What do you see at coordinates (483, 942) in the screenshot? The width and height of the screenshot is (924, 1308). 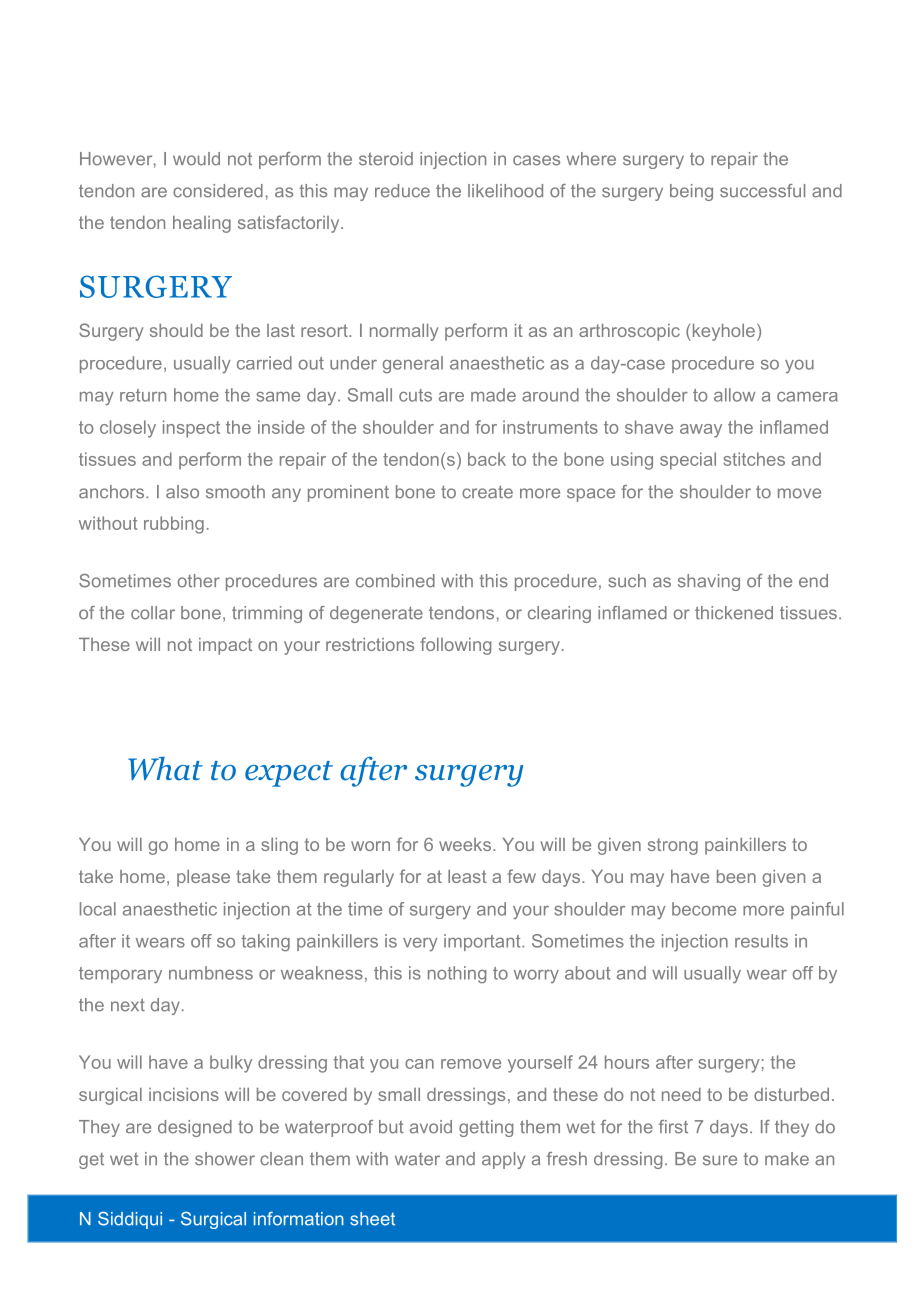 I see `important` at bounding box center [483, 942].
